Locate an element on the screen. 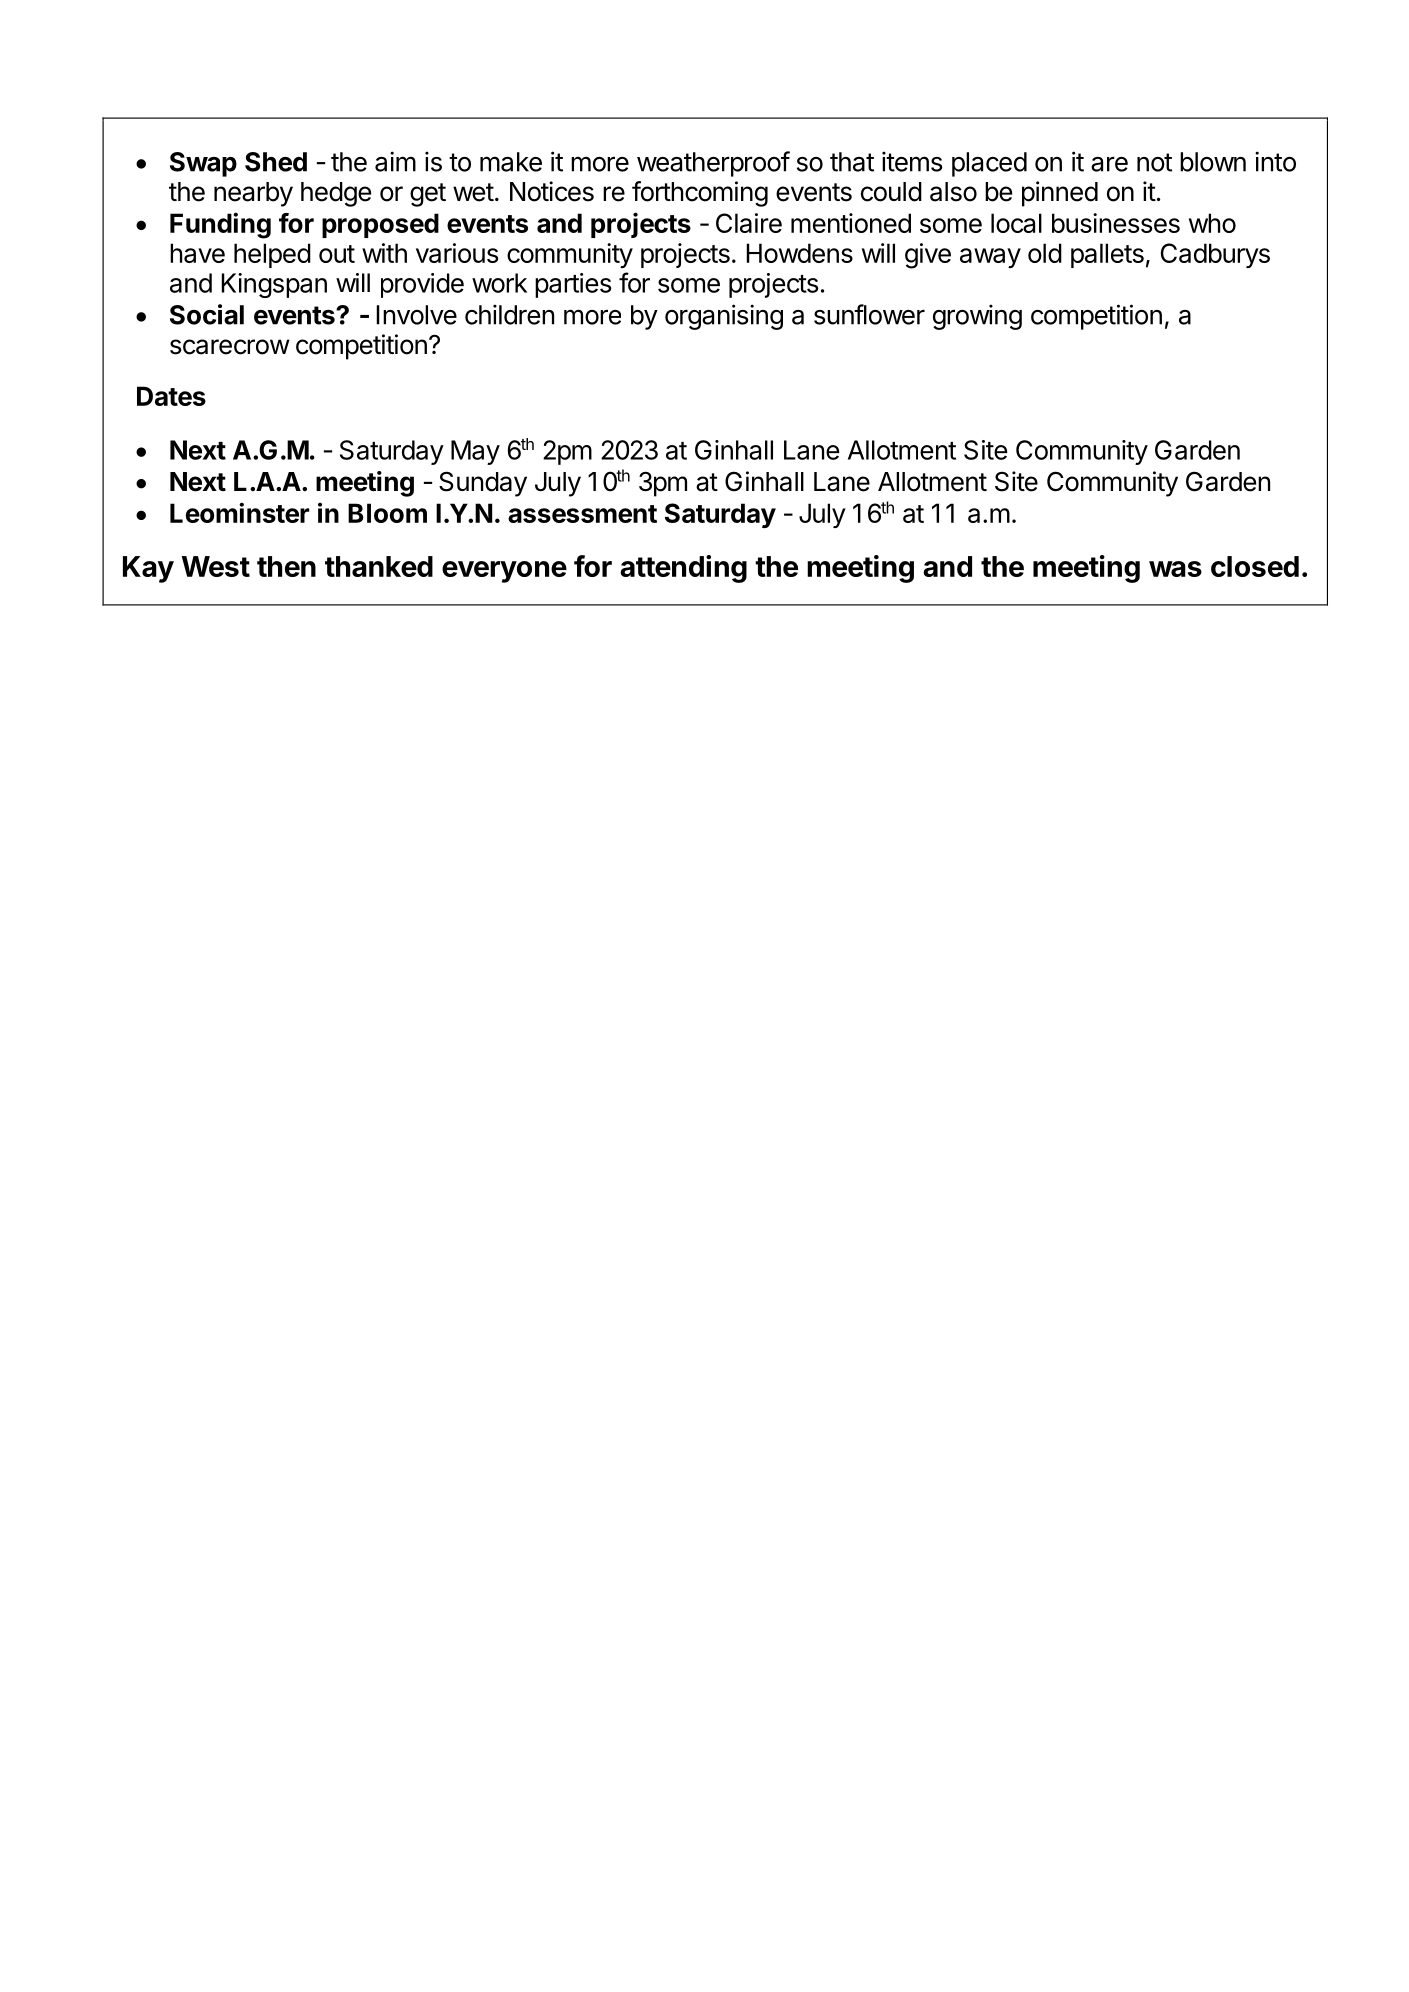 This screenshot has width=1409, height=1992. growing is located at coordinates (977, 317).
